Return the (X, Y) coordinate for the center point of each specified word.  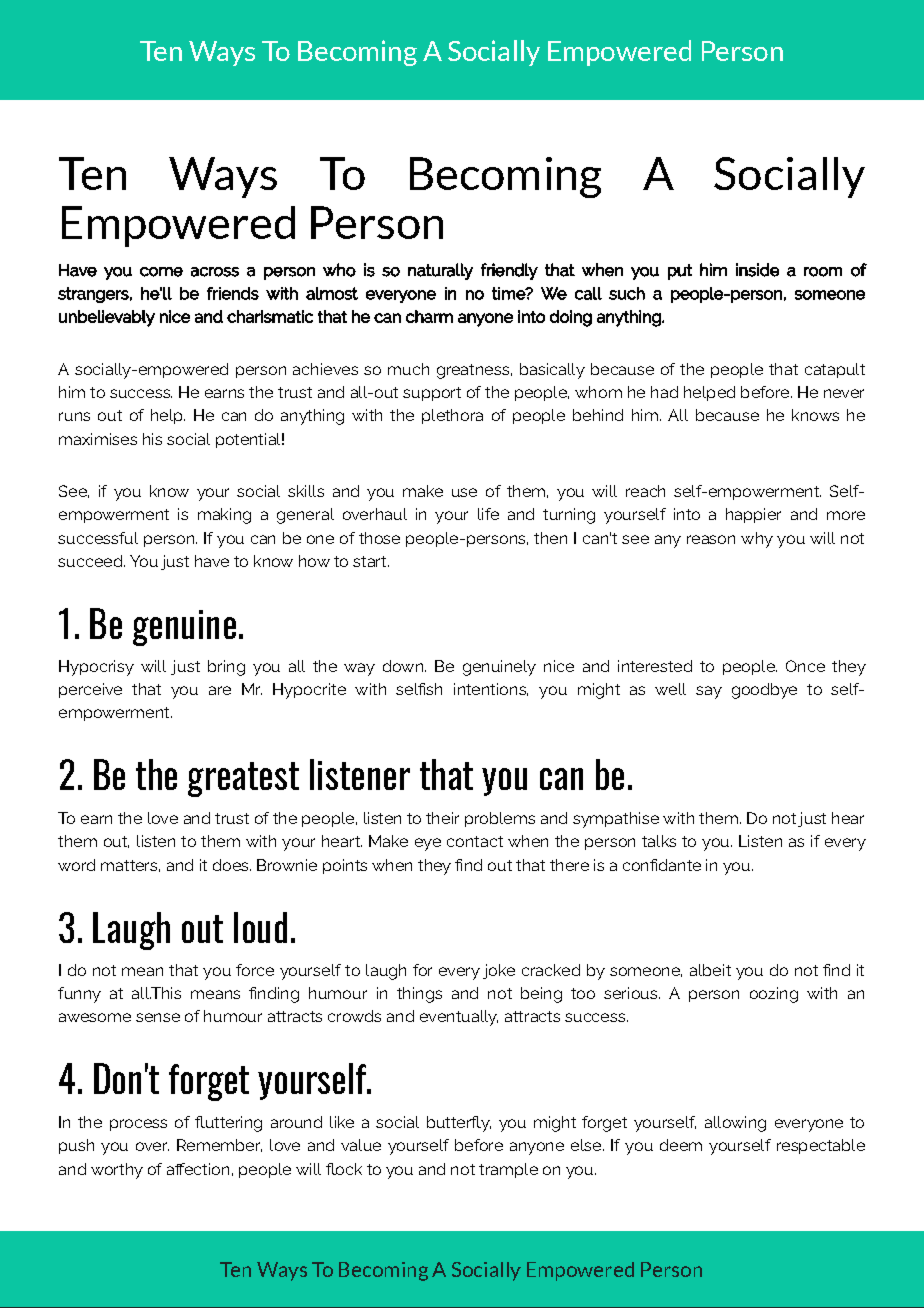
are (220, 690)
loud (260, 927)
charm (429, 316)
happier (753, 515)
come (161, 272)
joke (499, 971)
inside (757, 270)
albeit (710, 970)
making (224, 516)
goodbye (764, 691)
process (138, 1125)
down (403, 666)
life (488, 514)
